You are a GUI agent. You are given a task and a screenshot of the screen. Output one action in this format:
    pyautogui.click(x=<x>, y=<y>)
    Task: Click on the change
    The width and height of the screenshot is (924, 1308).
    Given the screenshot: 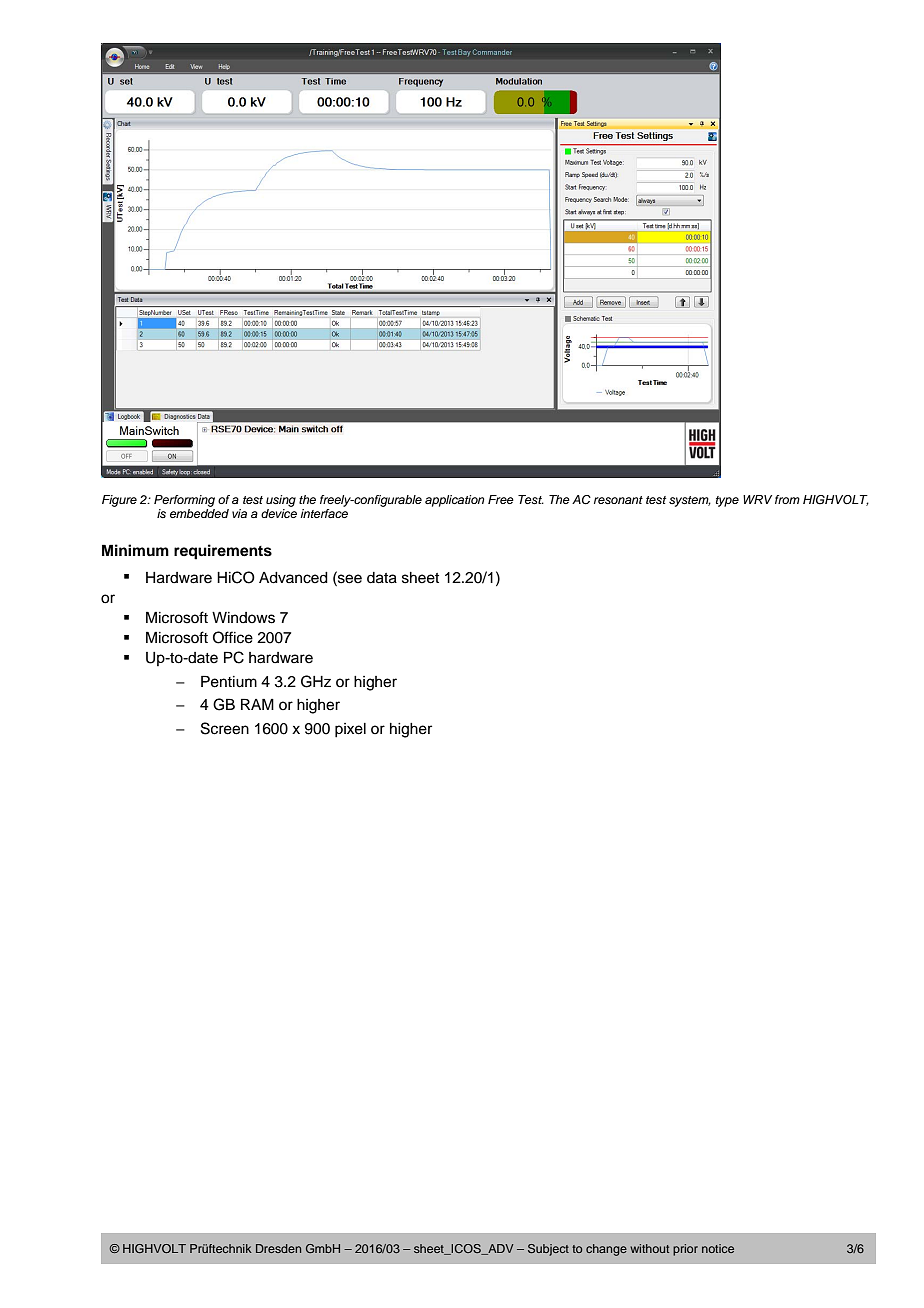 What is the action you would take?
    pyautogui.click(x=606, y=1250)
